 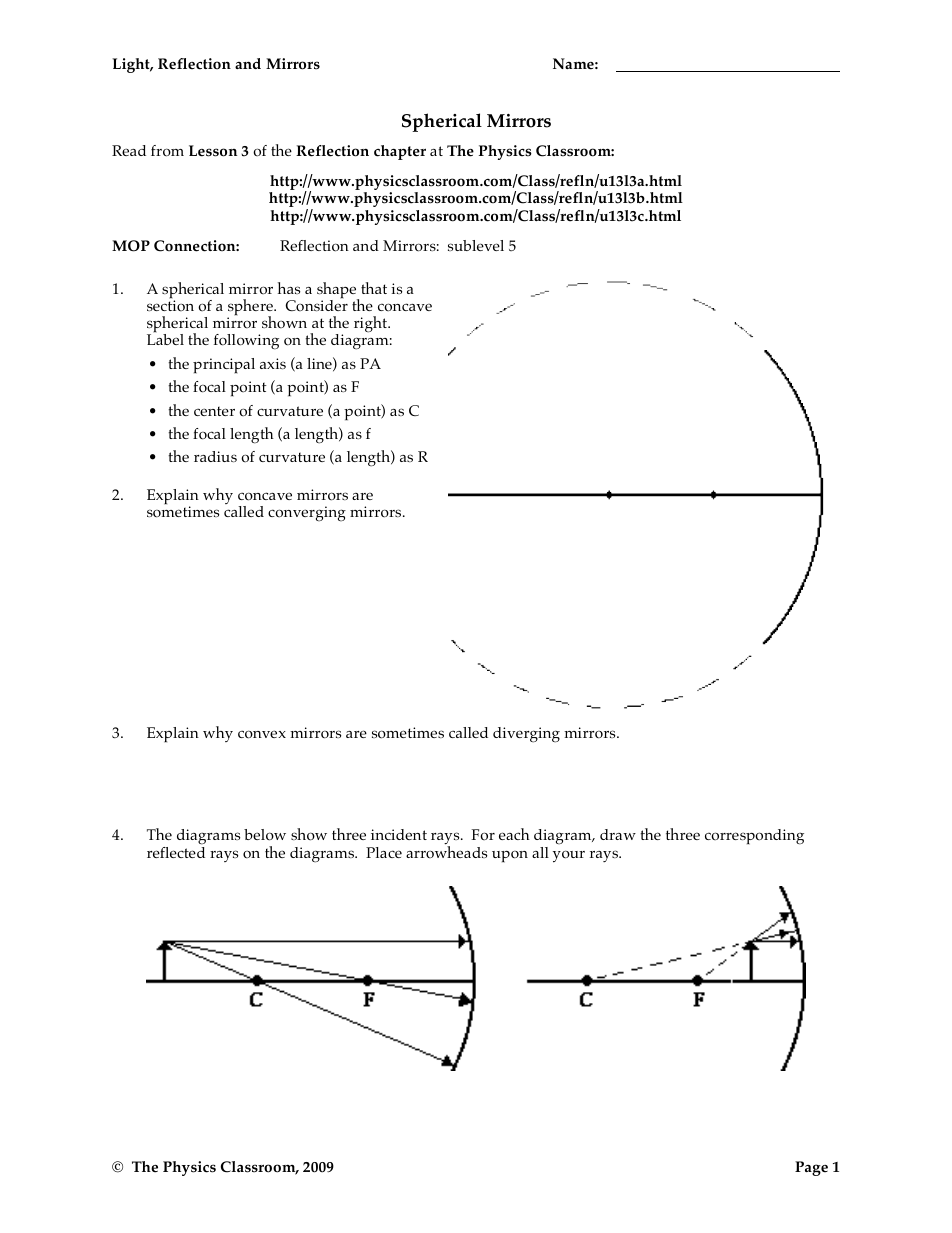 What do you see at coordinates (526, 735) in the page?
I see `diverging` at bounding box center [526, 735].
